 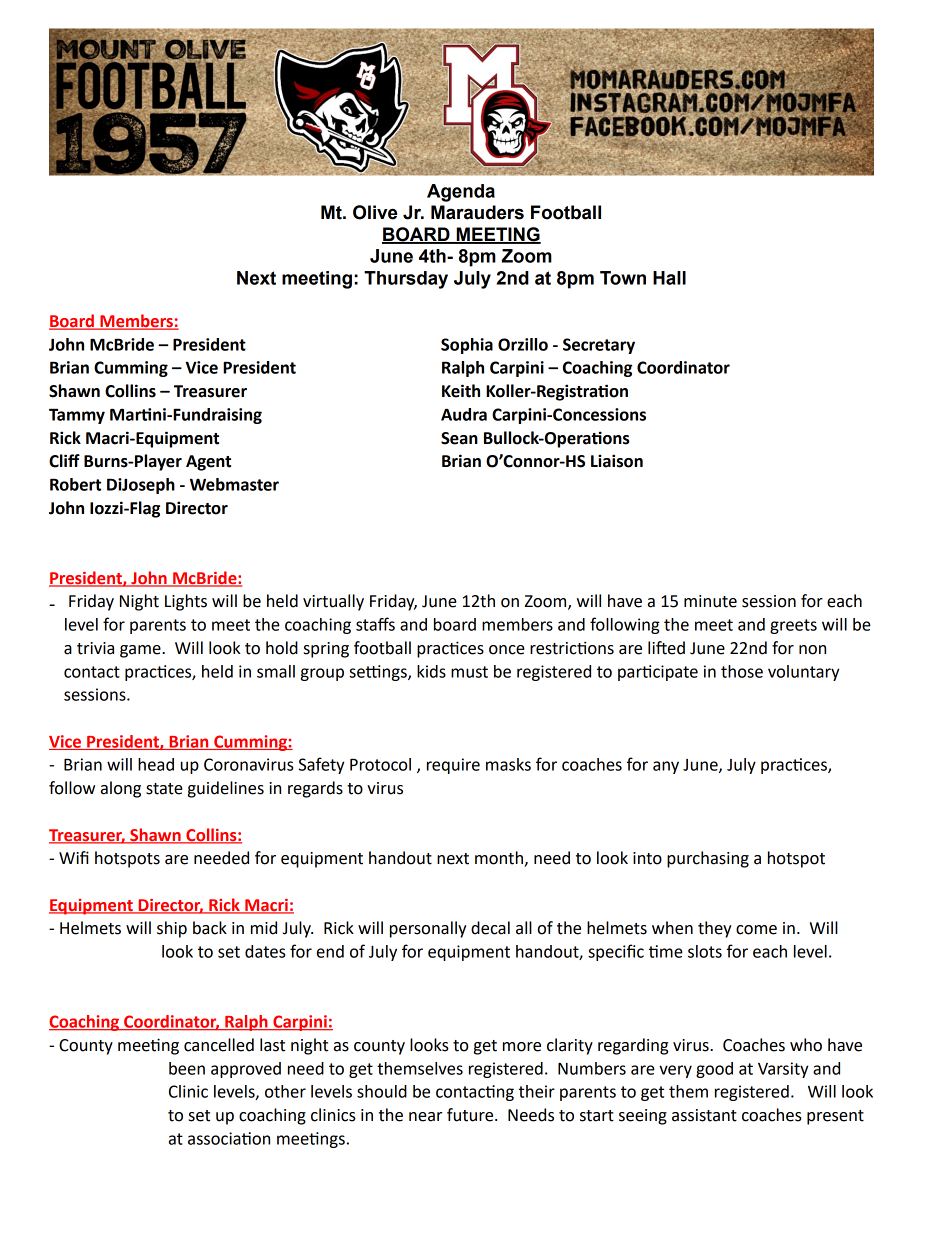 What do you see at coordinates (234, 484) in the image?
I see `Webmaster` at bounding box center [234, 484].
